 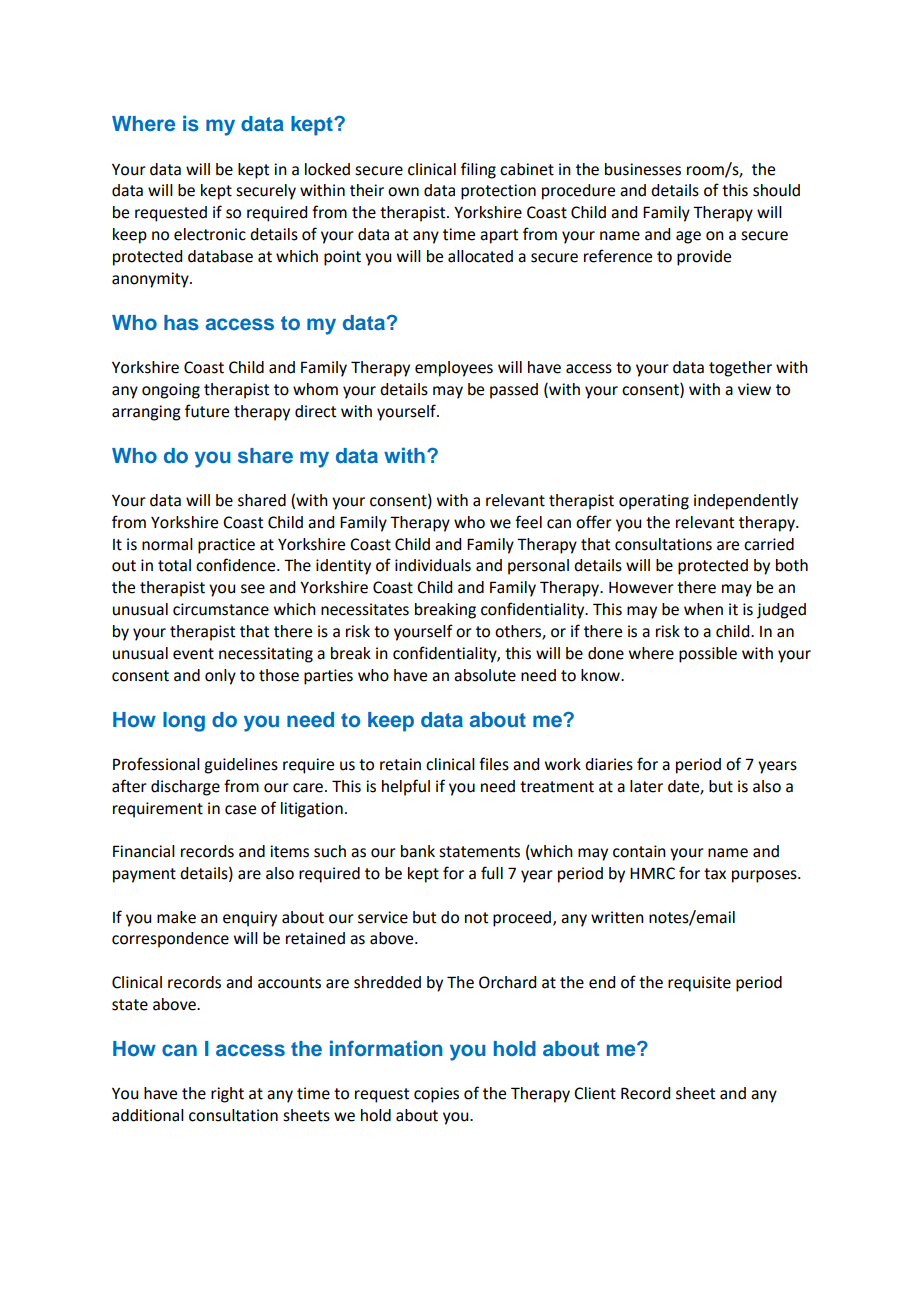 What do you see at coordinates (485, 675) in the page?
I see `absolute` at bounding box center [485, 675].
